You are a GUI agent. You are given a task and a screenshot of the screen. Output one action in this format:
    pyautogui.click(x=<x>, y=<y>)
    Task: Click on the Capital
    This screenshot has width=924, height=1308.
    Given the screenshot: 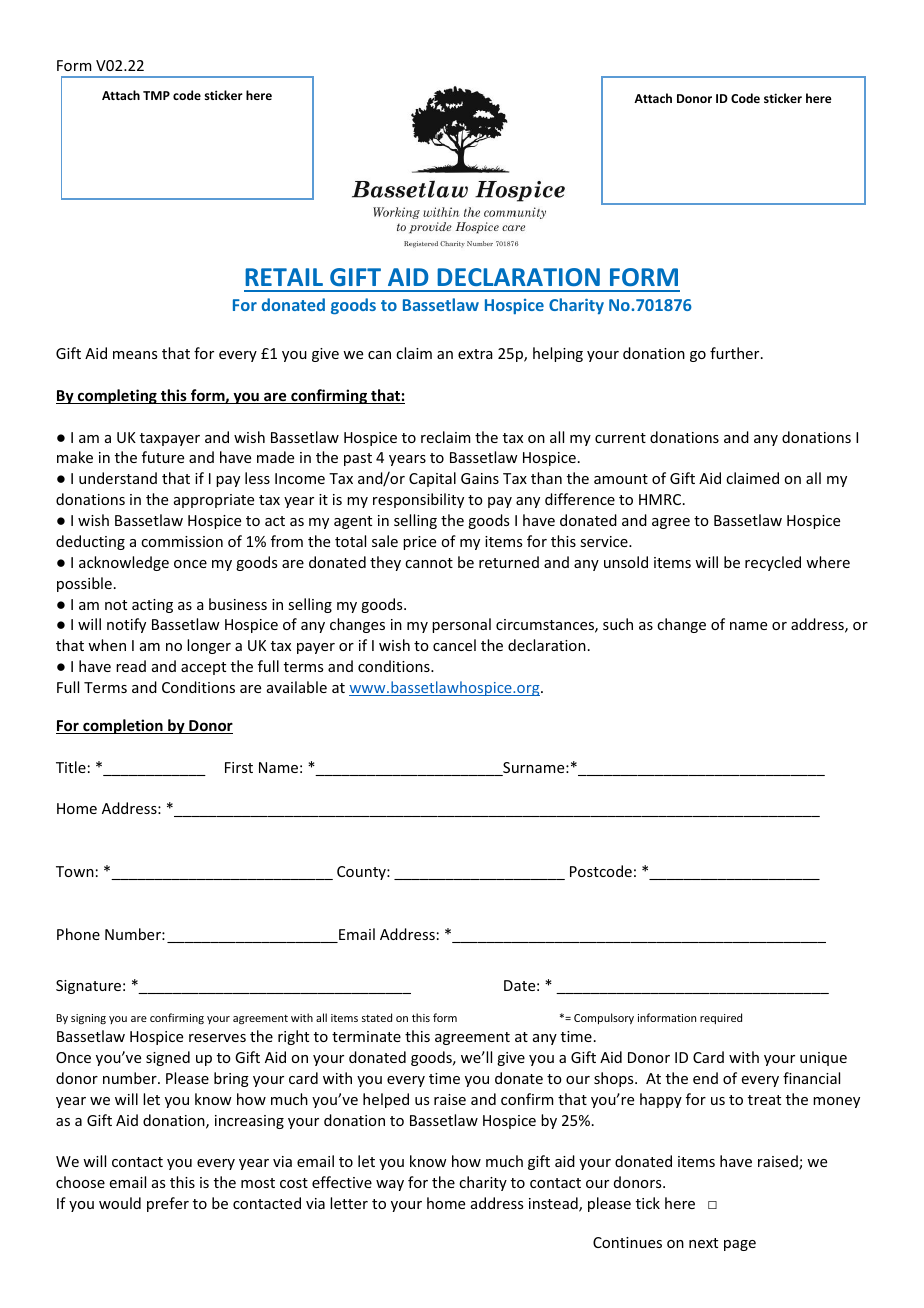 What is the action you would take?
    pyautogui.click(x=432, y=479)
